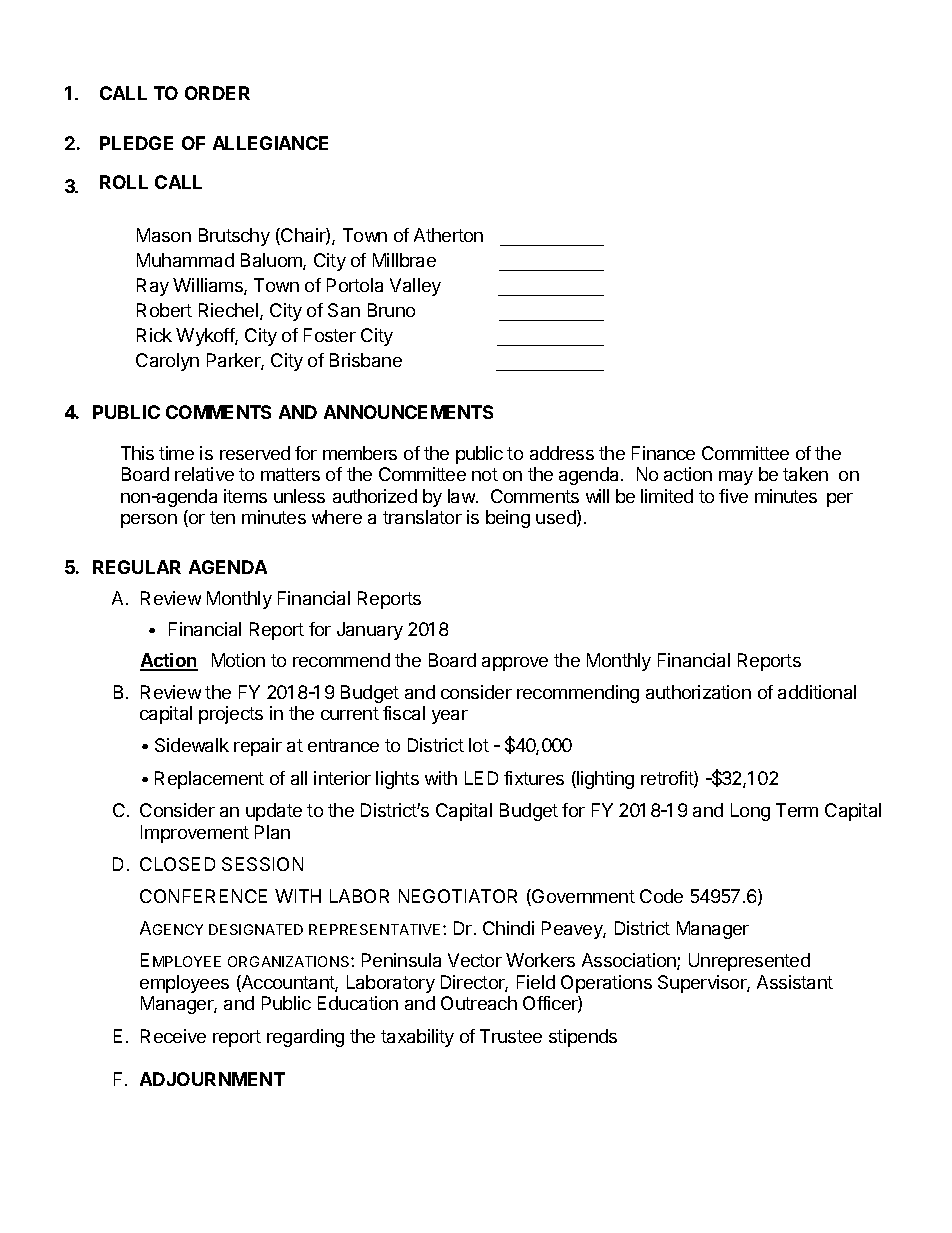 The height and width of the screenshot is (1233, 952). Describe the element at coordinates (534, 778) in the screenshot. I see `fixtures` at that location.
